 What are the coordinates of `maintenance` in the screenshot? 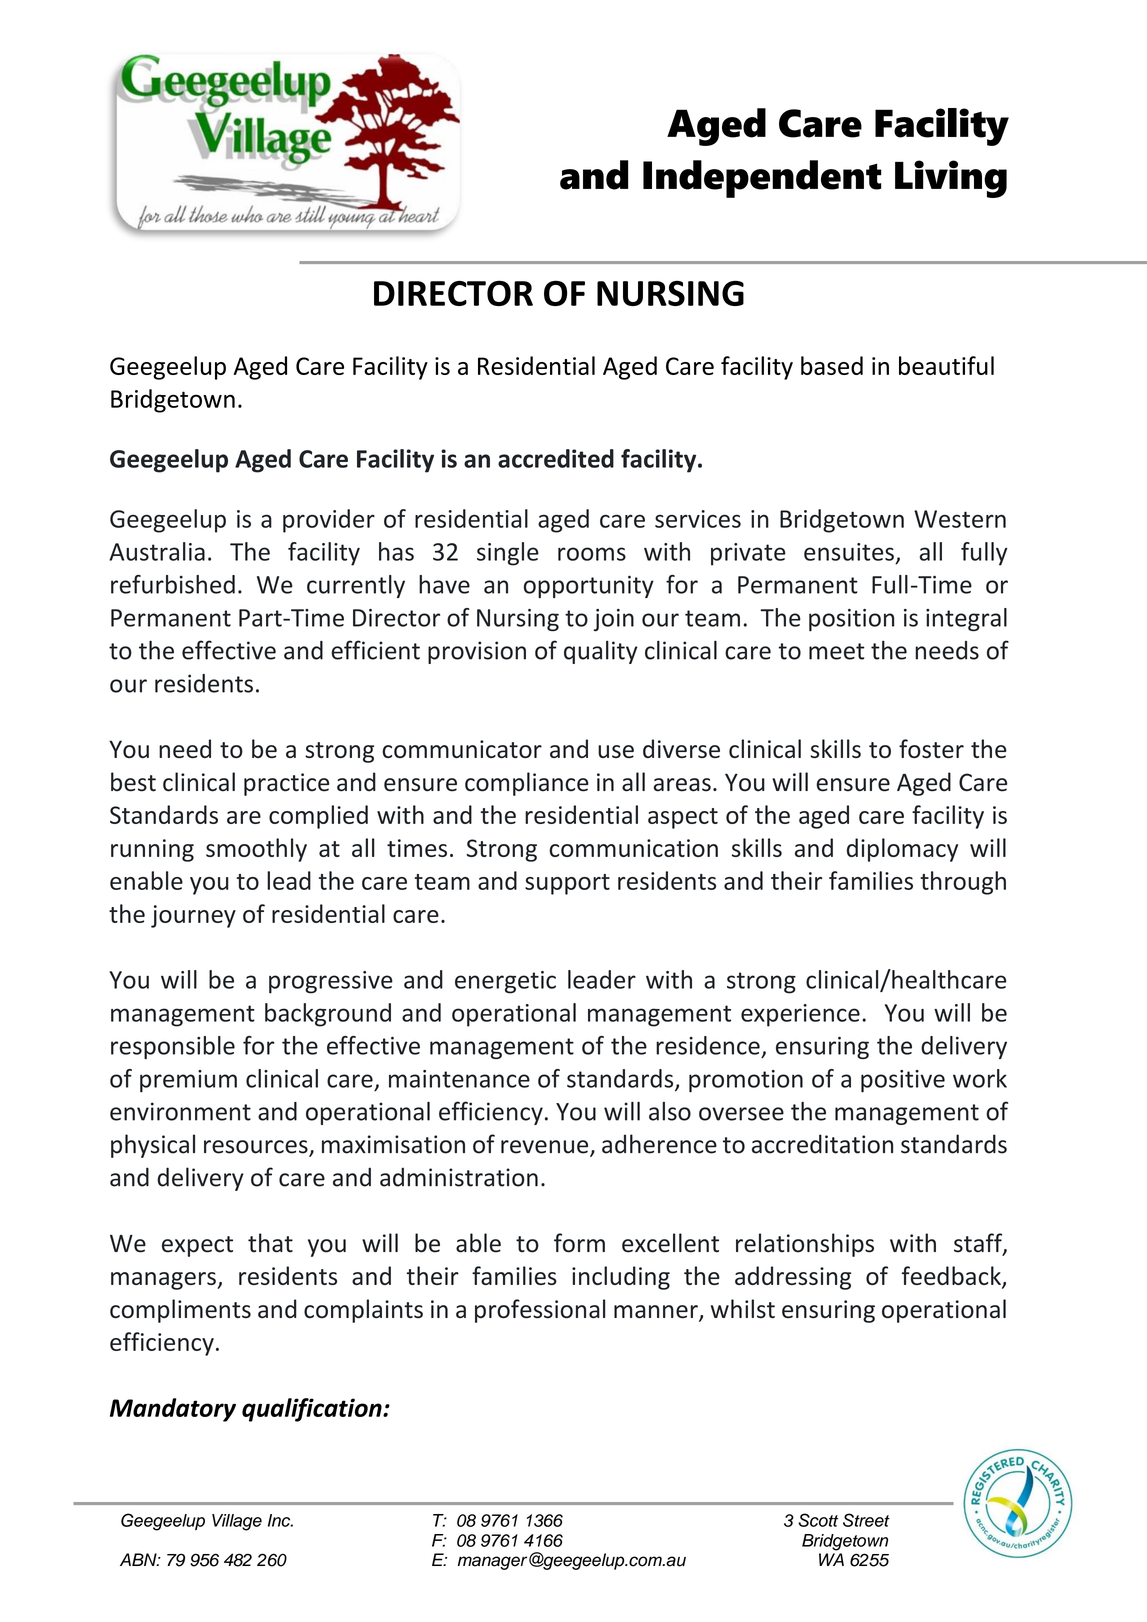 It's located at (459, 1079).
